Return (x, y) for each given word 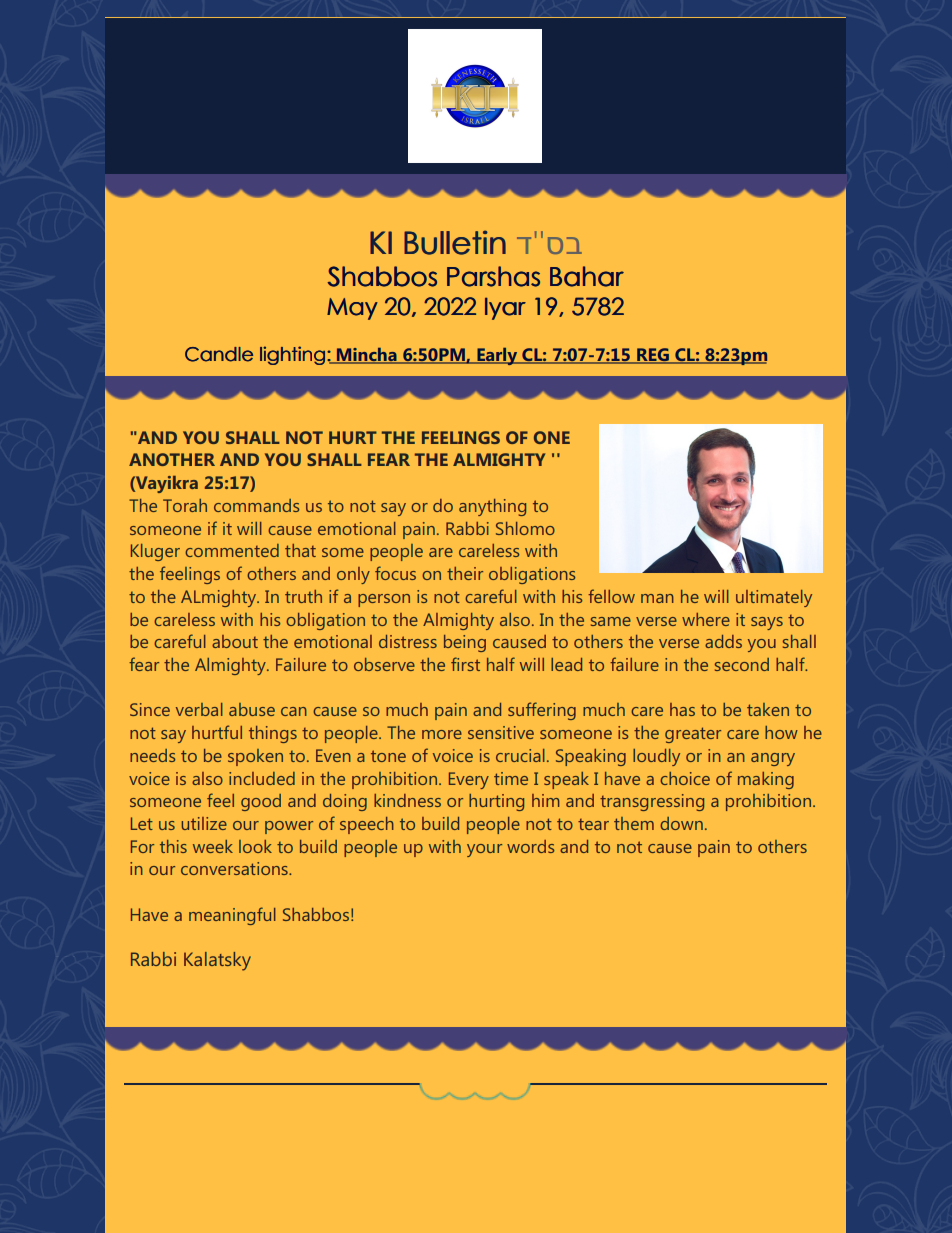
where (706, 619)
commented (232, 550)
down (681, 823)
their (465, 573)
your (484, 850)
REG (653, 356)
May (352, 309)
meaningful (232, 916)
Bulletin (455, 242)
